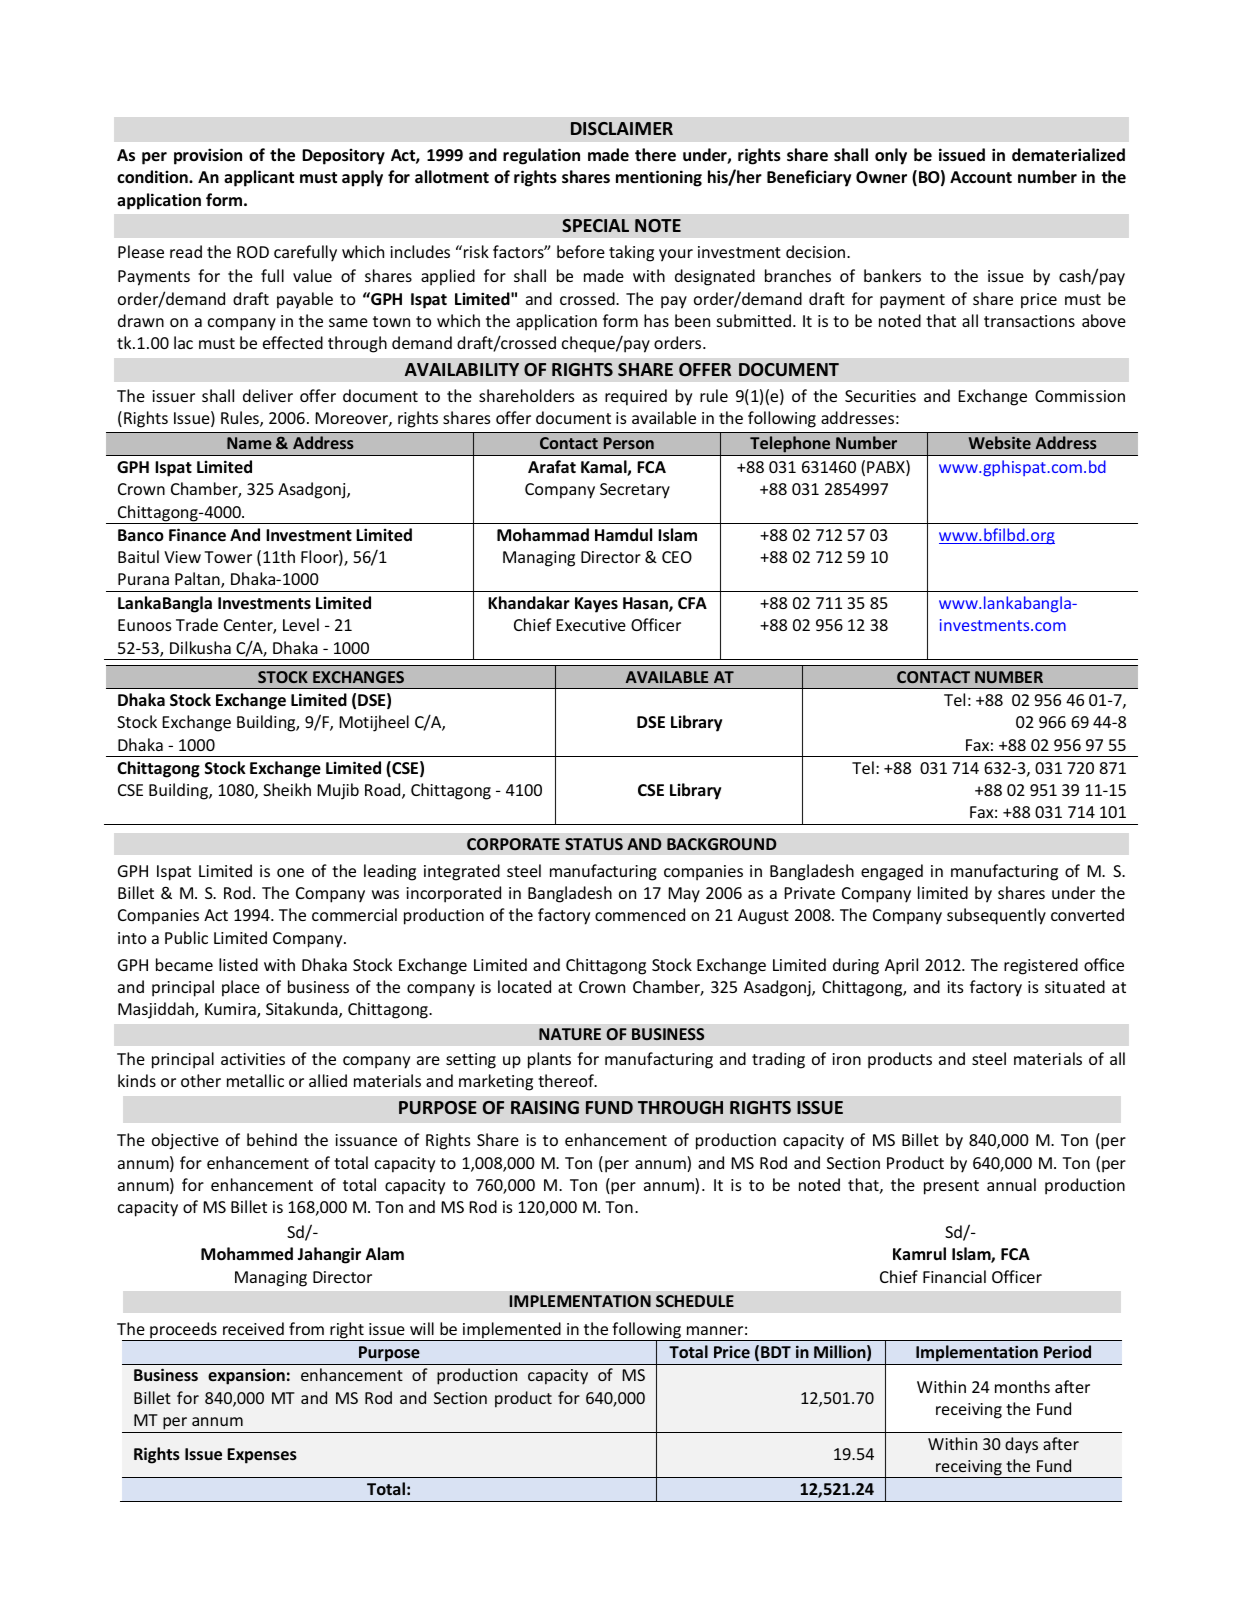 The height and width of the screenshot is (1608, 1243). What do you see at coordinates (594, 844) in the screenshot?
I see `STATUS` at bounding box center [594, 844].
